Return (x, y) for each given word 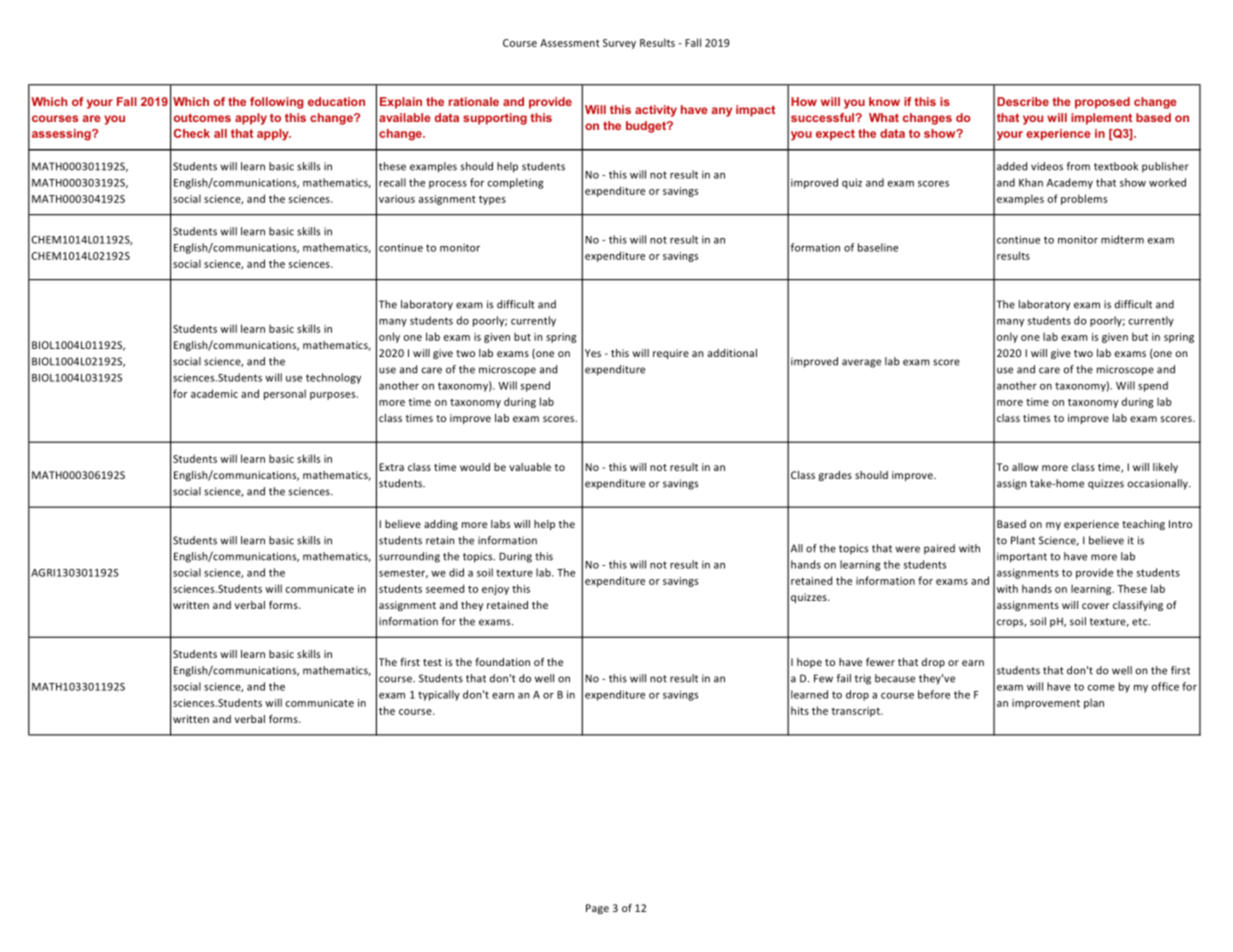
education (336, 101)
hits (800, 710)
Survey (619, 44)
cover (1095, 606)
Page (597, 909)
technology (333, 378)
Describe (1023, 101)
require (671, 354)
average (861, 363)
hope (809, 663)
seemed (445, 588)
